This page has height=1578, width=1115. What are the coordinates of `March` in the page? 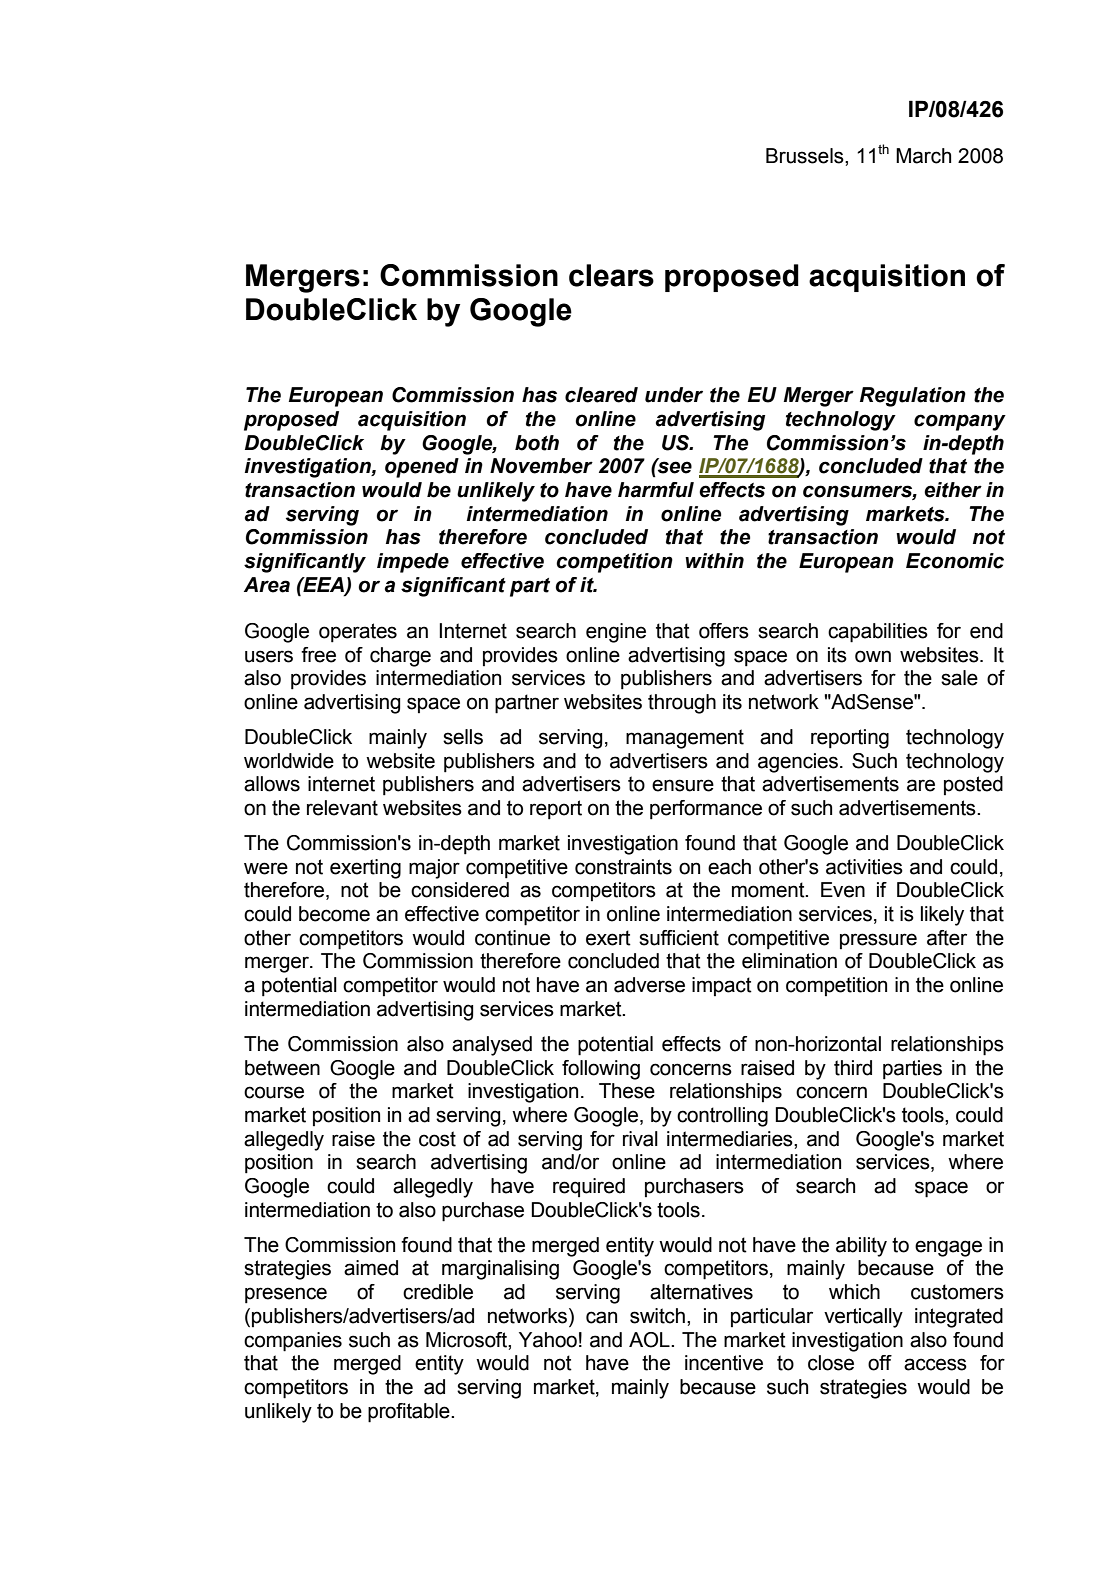 It's located at (923, 156).
